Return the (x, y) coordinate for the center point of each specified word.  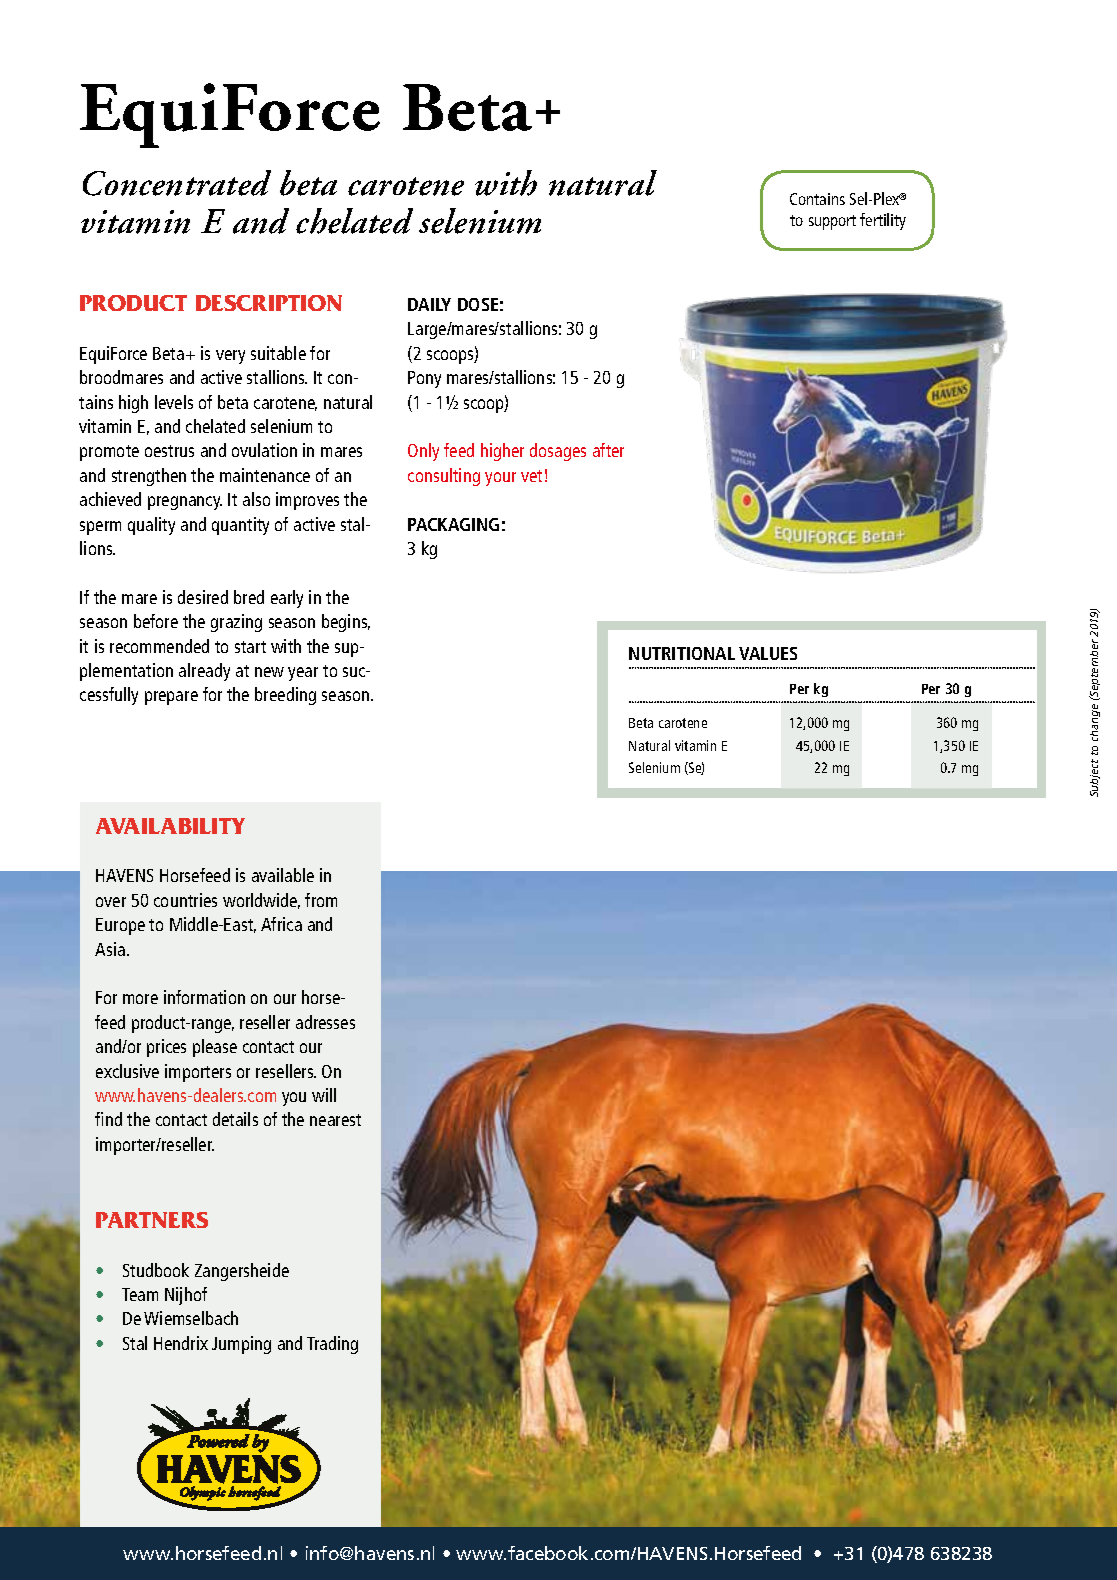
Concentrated (177, 183)
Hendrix (181, 1343)
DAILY (429, 304)
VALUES (768, 653)
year (303, 674)
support (832, 222)
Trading (332, 1345)
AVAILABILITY (170, 826)
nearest (335, 1120)
